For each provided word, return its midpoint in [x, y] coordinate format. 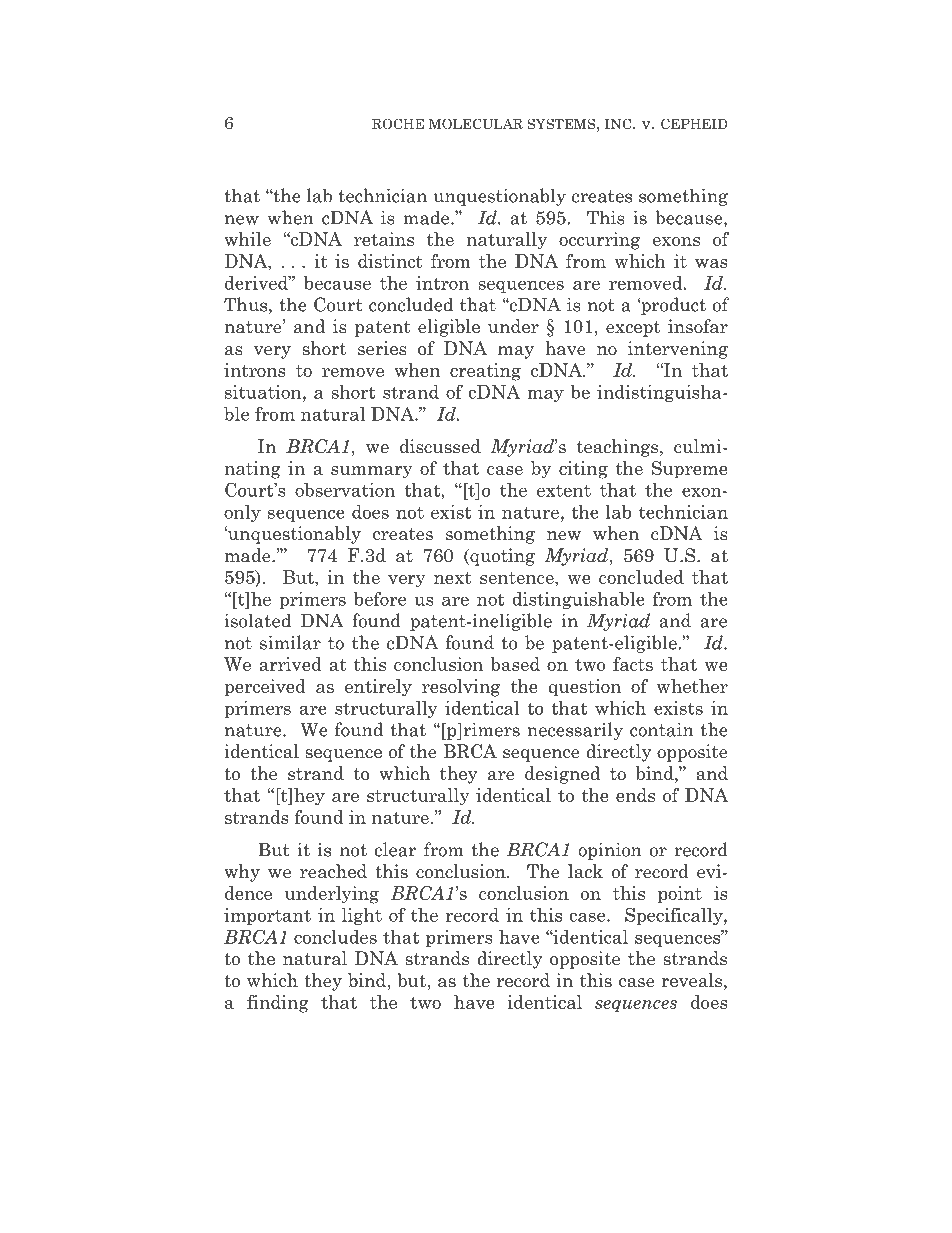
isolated [257, 620]
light [362, 916]
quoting [501, 557]
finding [277, 1004]
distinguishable [578, 600]
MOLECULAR [476, 124]
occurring [599, 241]
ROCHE [398, 124]
